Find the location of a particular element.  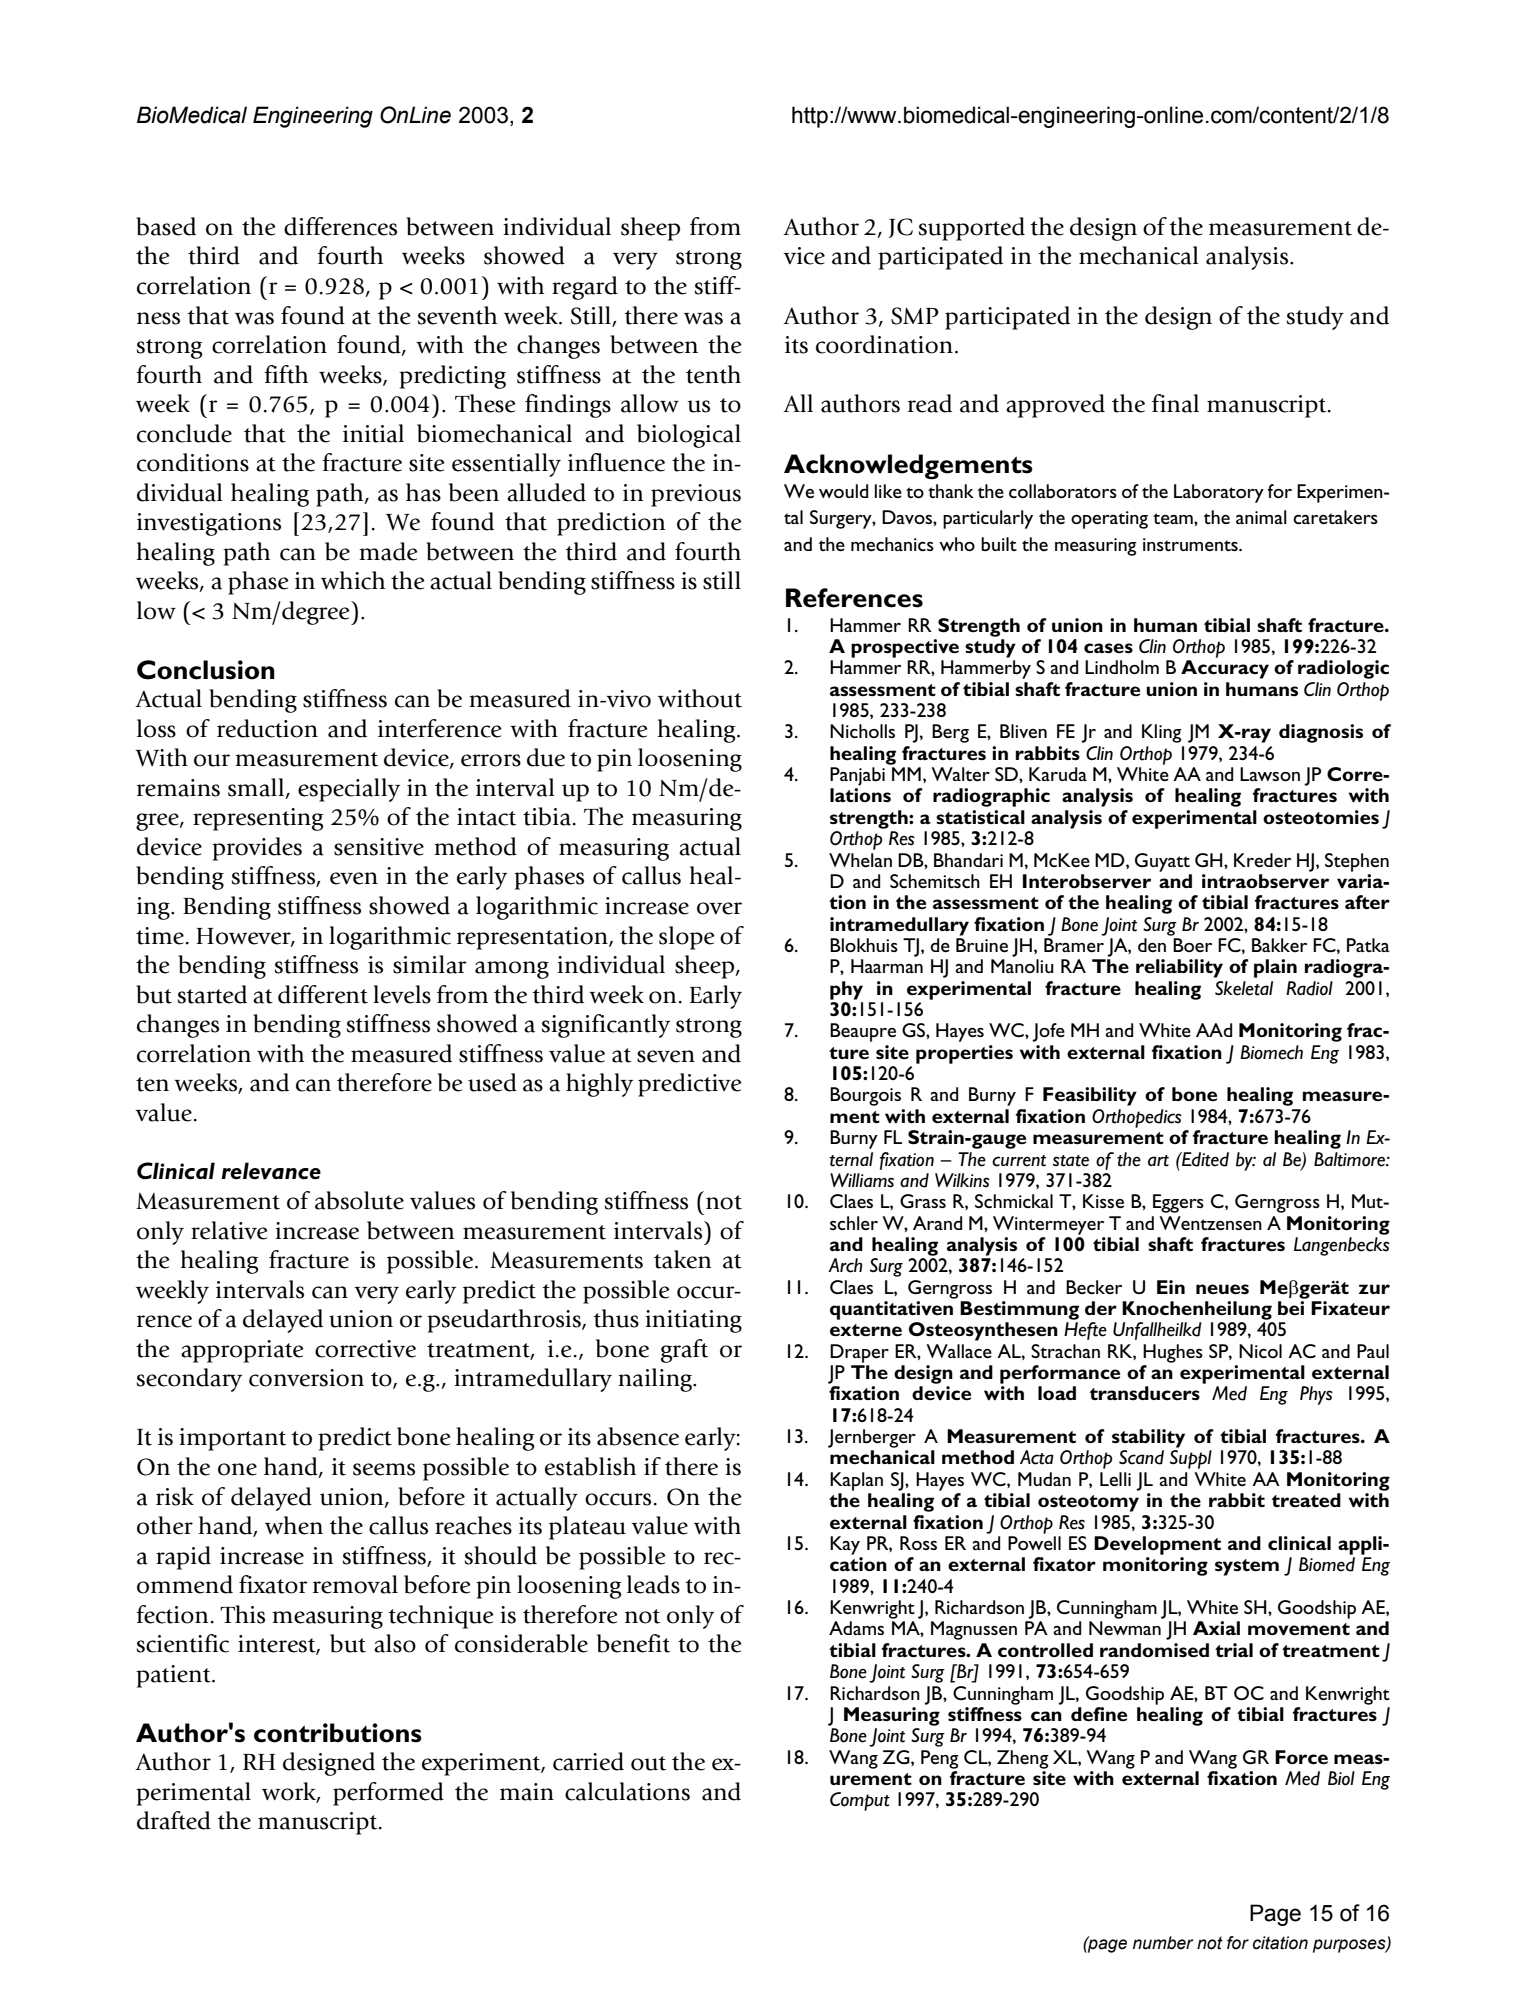

performed is located at coordinates (388, 1794).
